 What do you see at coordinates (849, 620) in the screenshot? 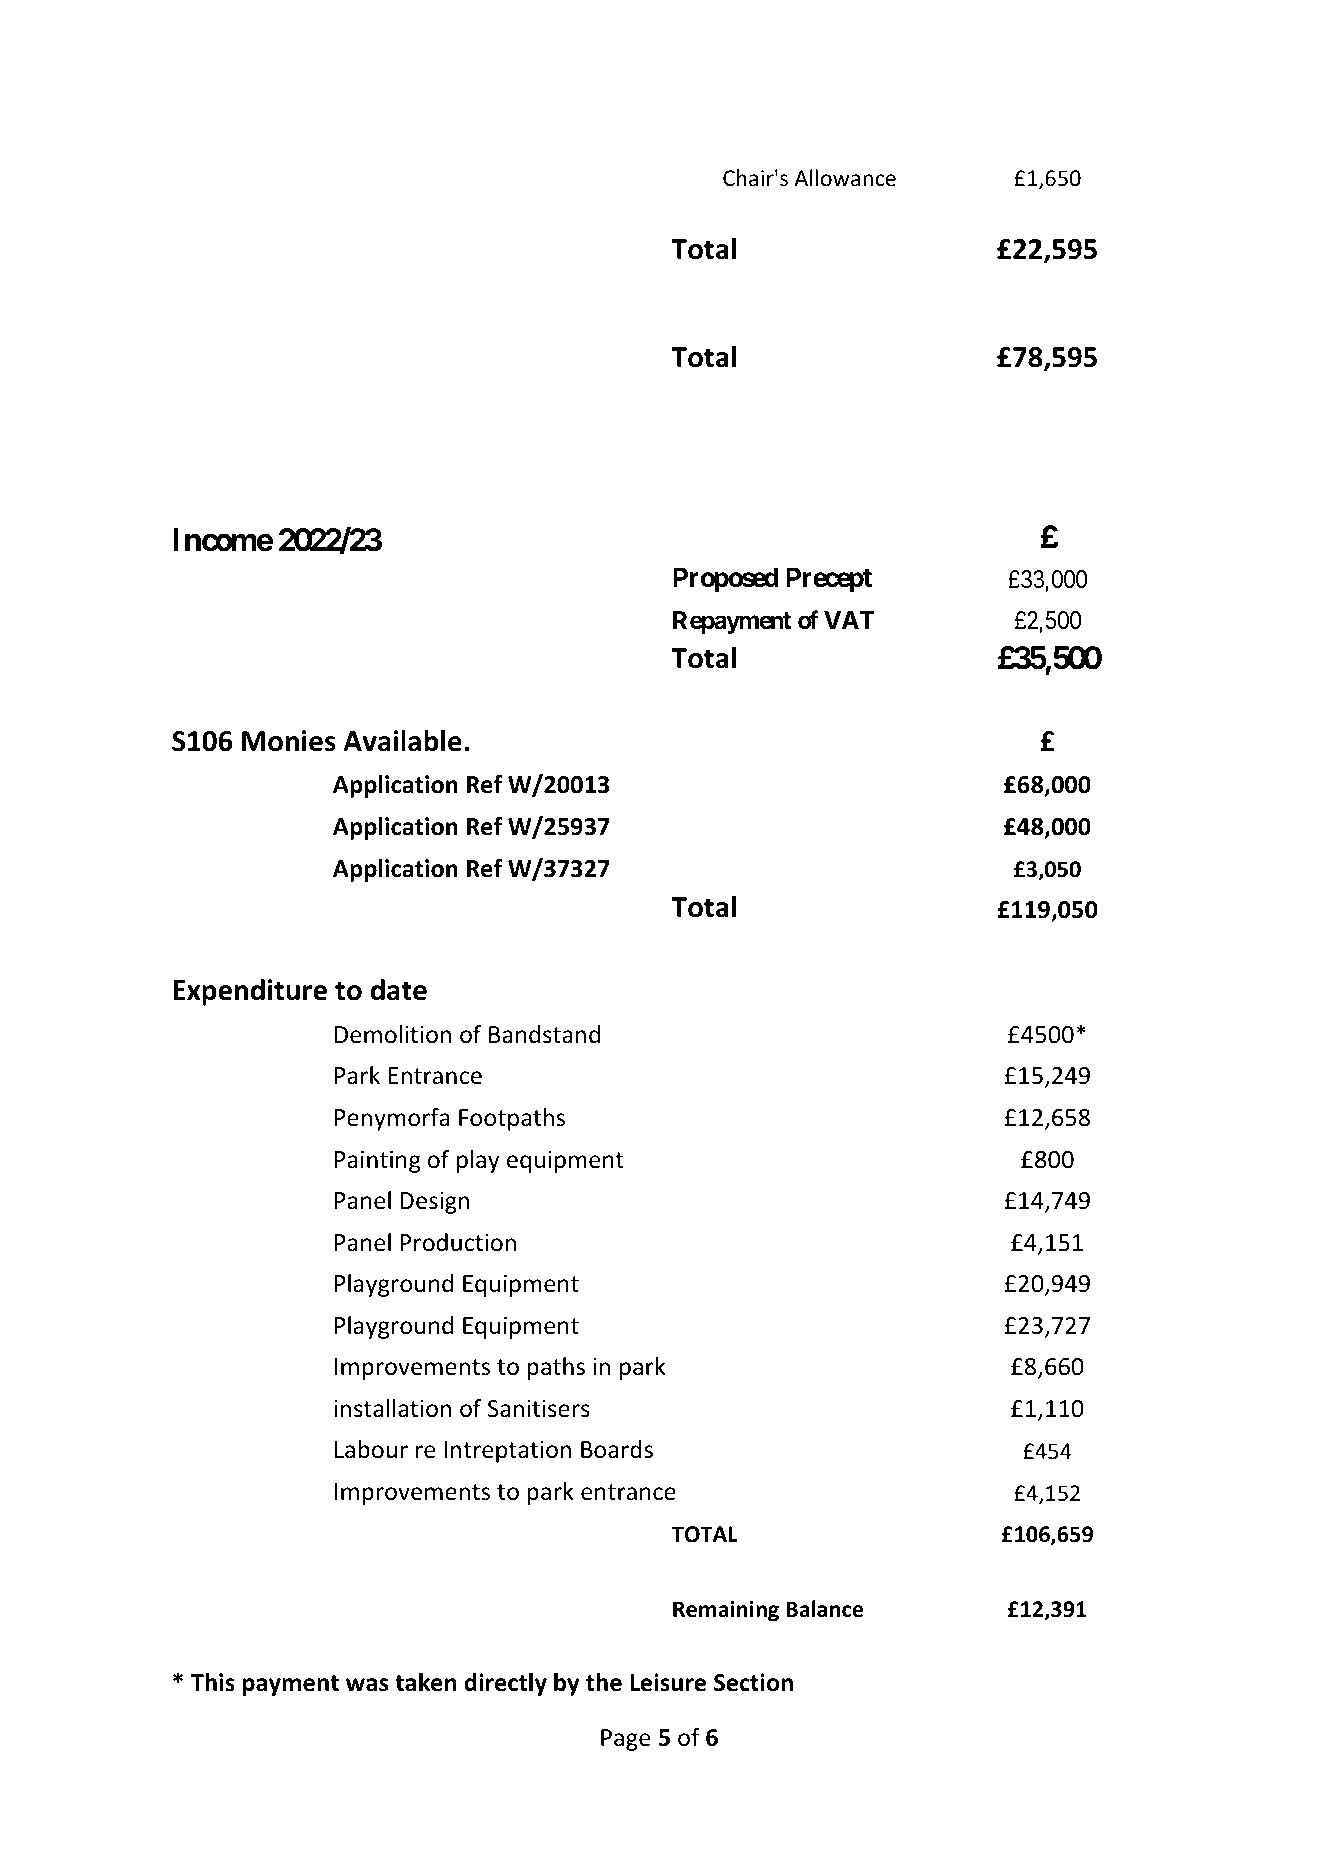
I see `VAT` at bounding box center [849, 620].
